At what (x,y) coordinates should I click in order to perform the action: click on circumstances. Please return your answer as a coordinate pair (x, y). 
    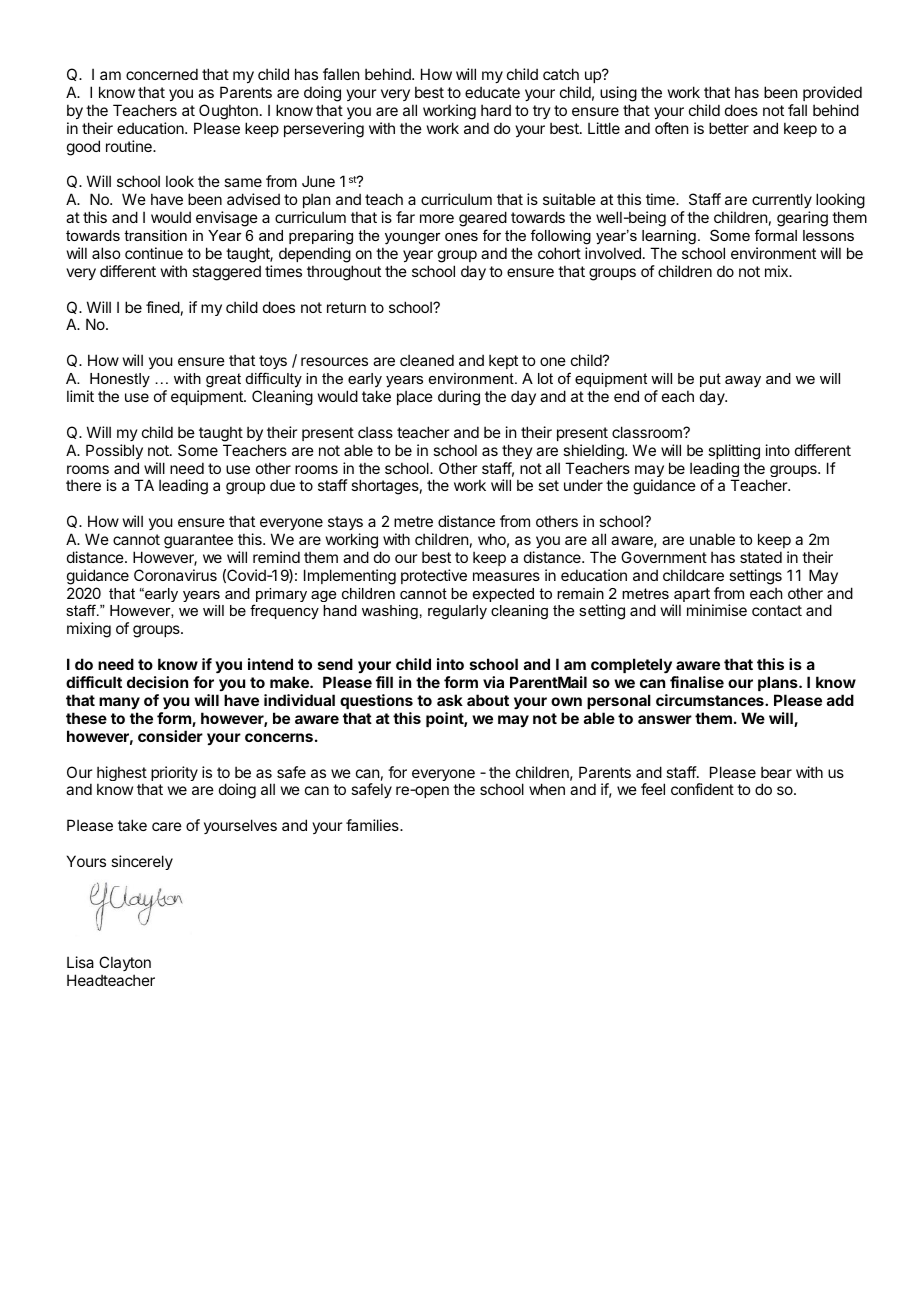
    Looking at the image, I should click on (711, 700).
